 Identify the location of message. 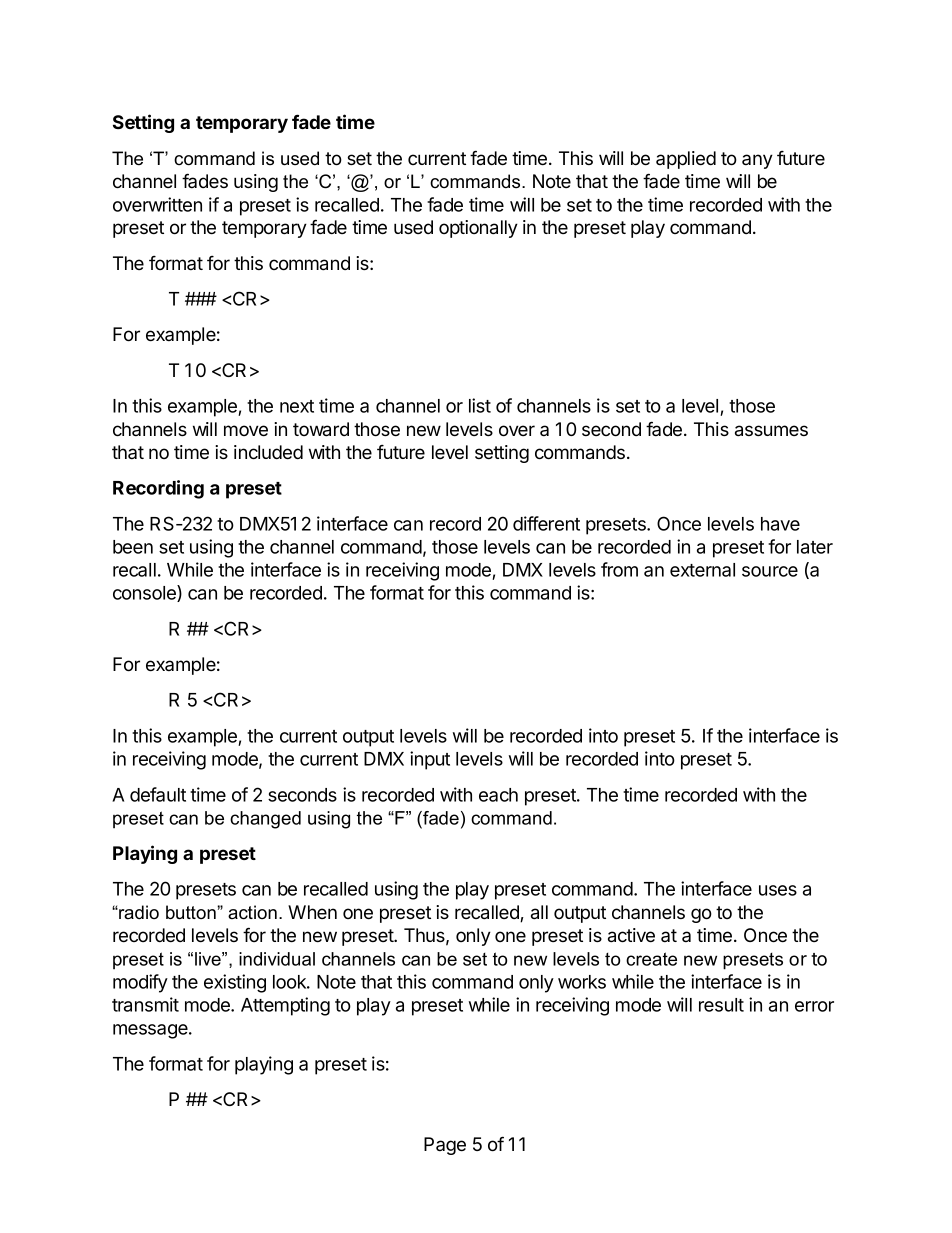
(151, 1031).
